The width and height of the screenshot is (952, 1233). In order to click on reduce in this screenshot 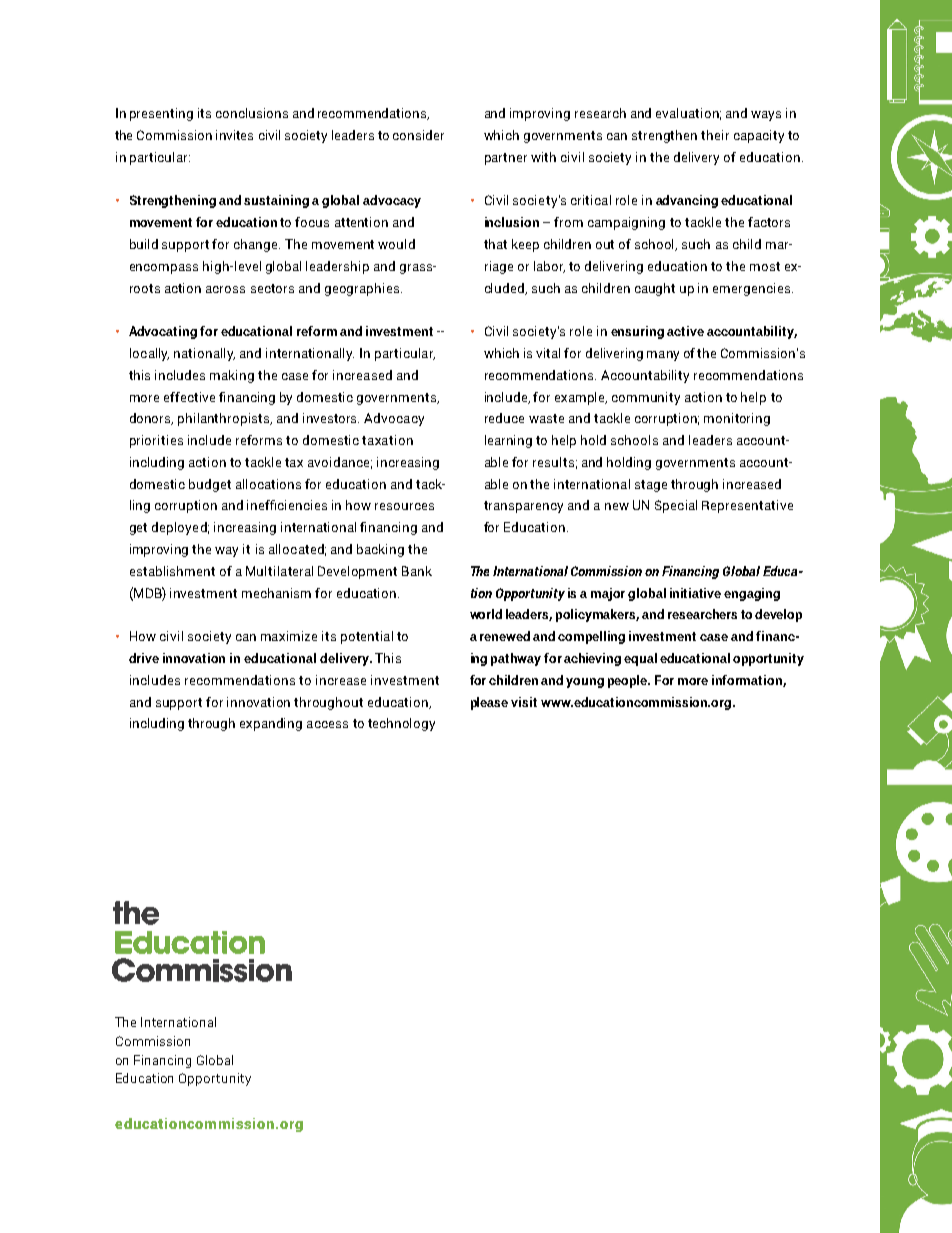, I will do `click(504, 418)`.
